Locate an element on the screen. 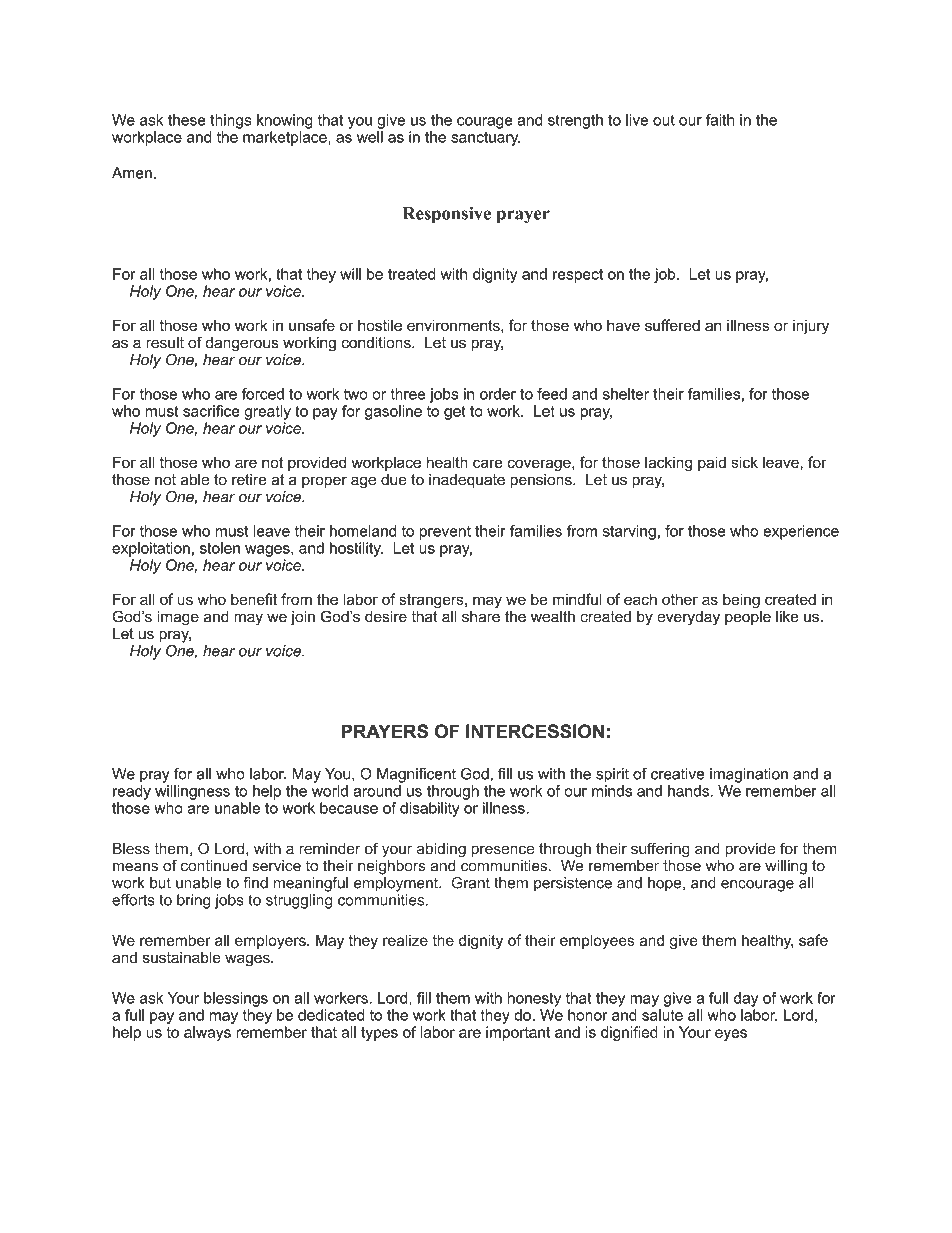 Image resolution: width=952 pixels, height=1233 pixels. sick is located at coordinates (745, 462).
